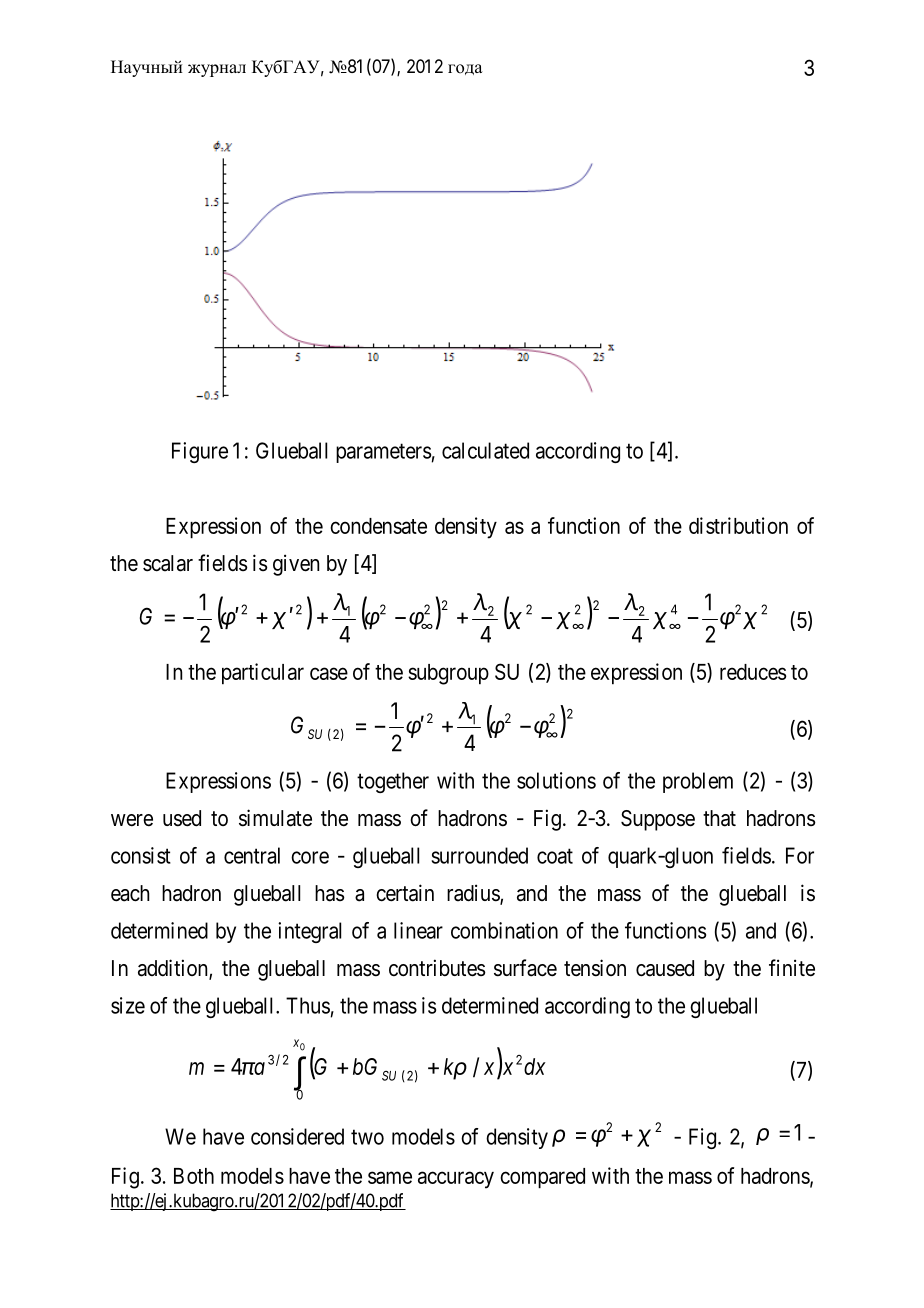 The width and height of the document is (924, 1308). Describe the element at coordinates (194, 1176) in the document. I see `Both` at that location.
